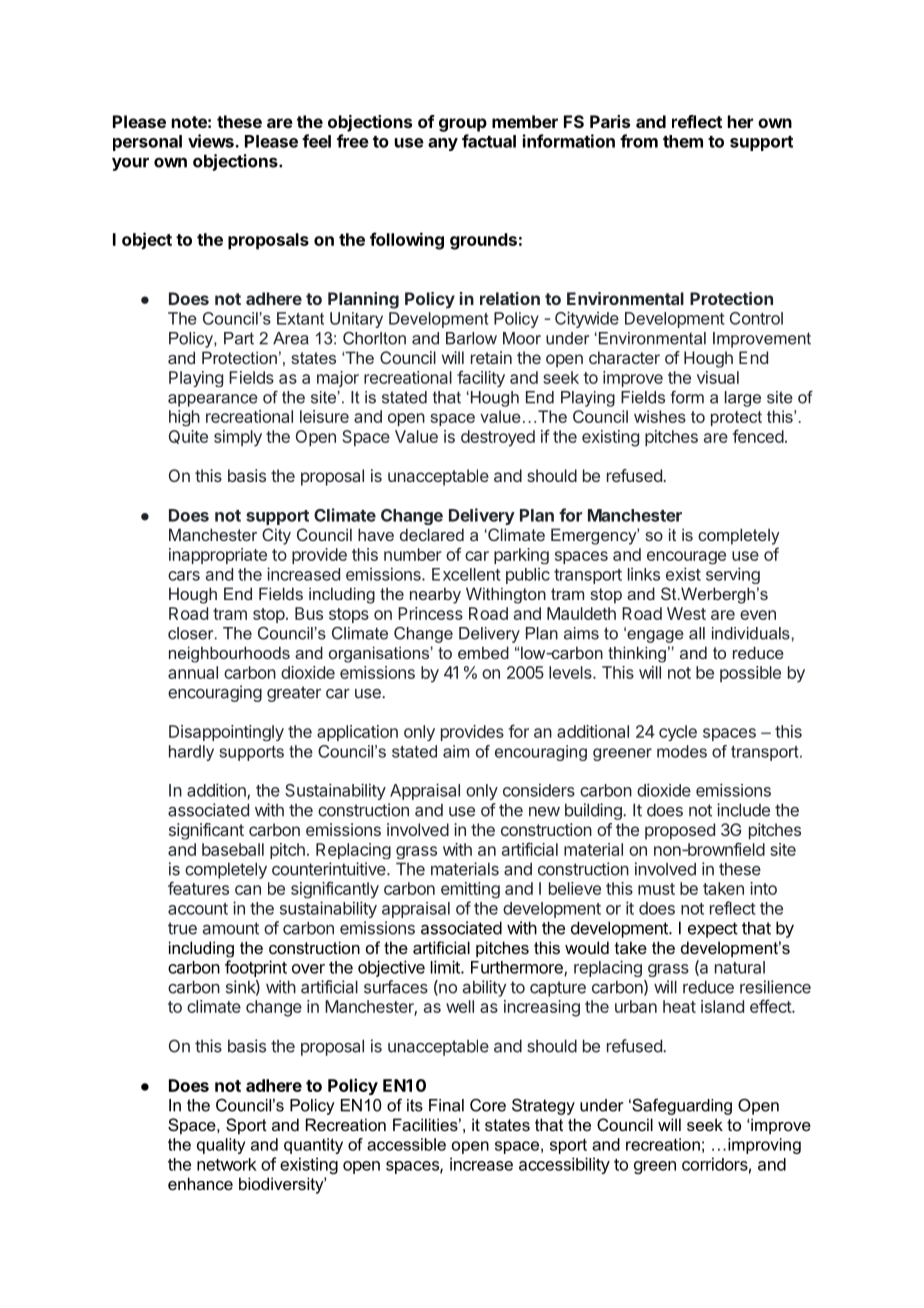  Describe the element at coordinates (212, 141) in the image. I see `views` at that location.
